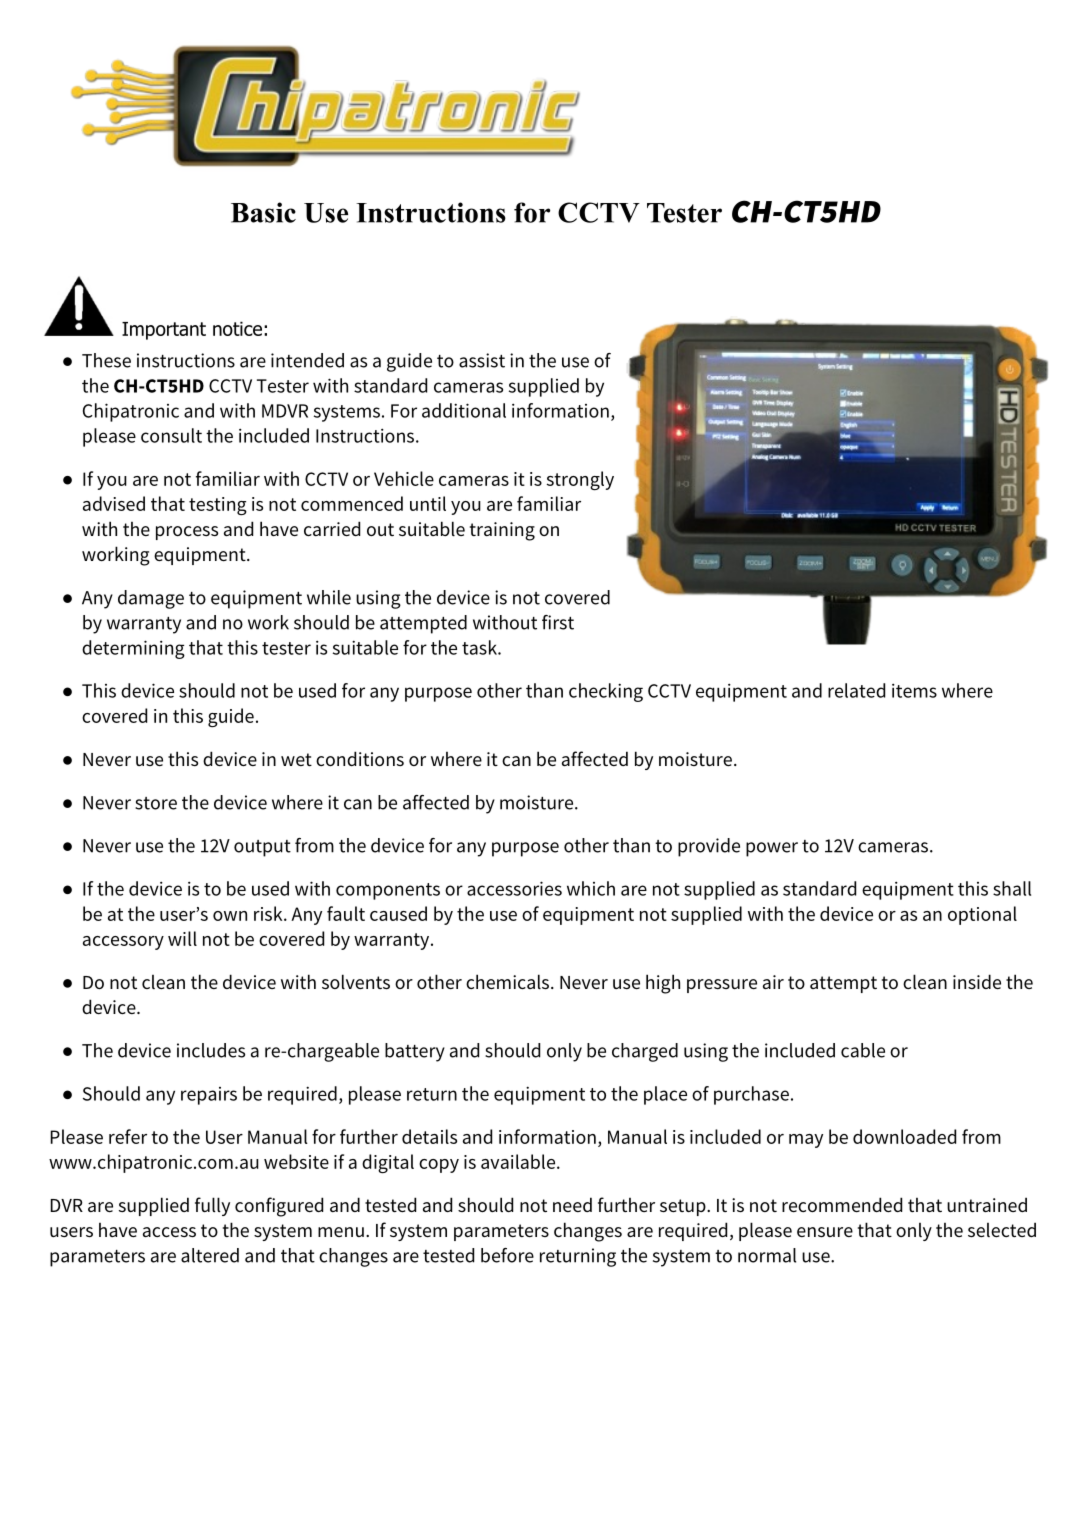 Image resolution: width=1081 pixels, height=1528 pixels. Describe the element at coordinates (580, 480) in the screenshot. I see `strongly` at that location.
